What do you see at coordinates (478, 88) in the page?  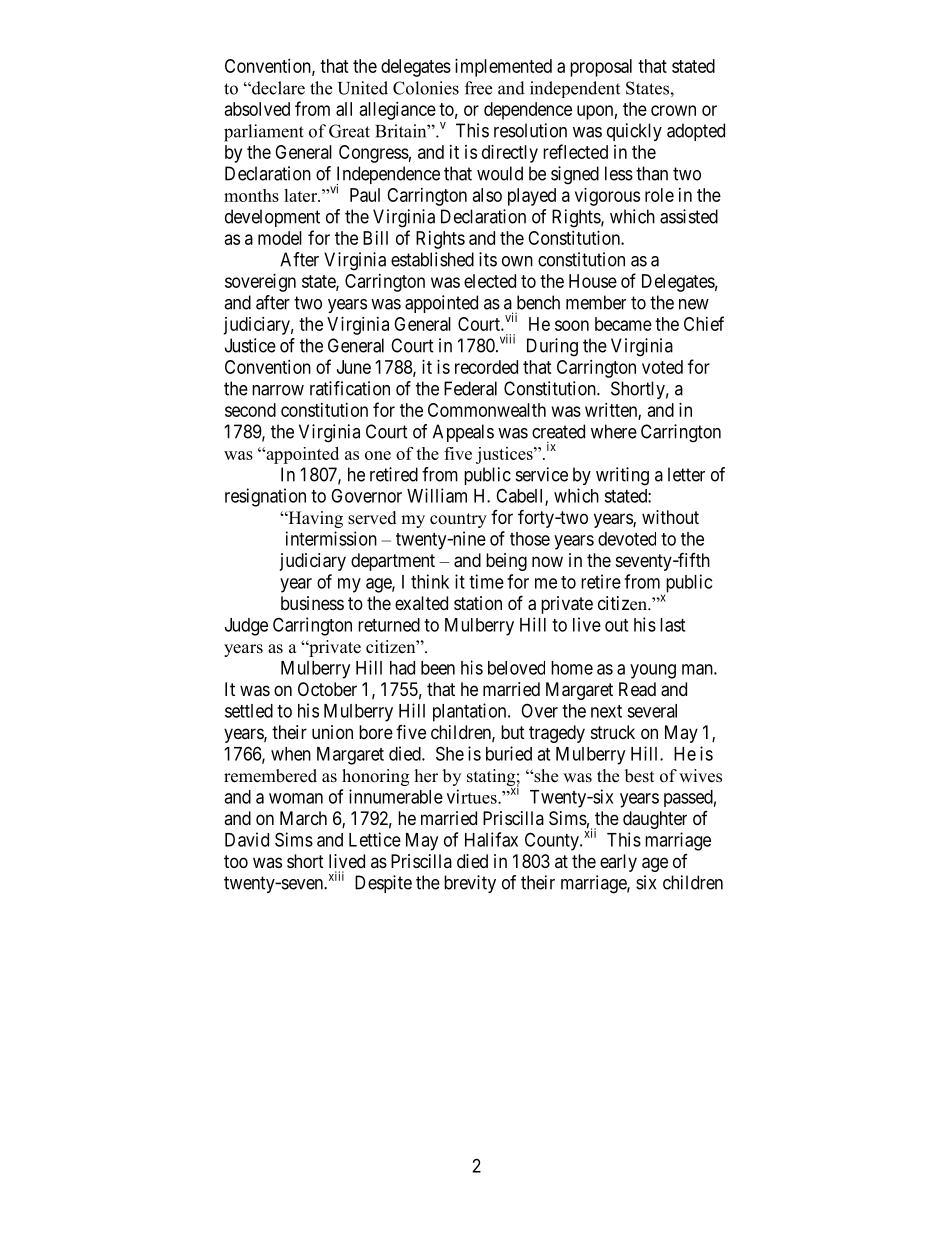 I see `free` at bounding box center [478, 88].
